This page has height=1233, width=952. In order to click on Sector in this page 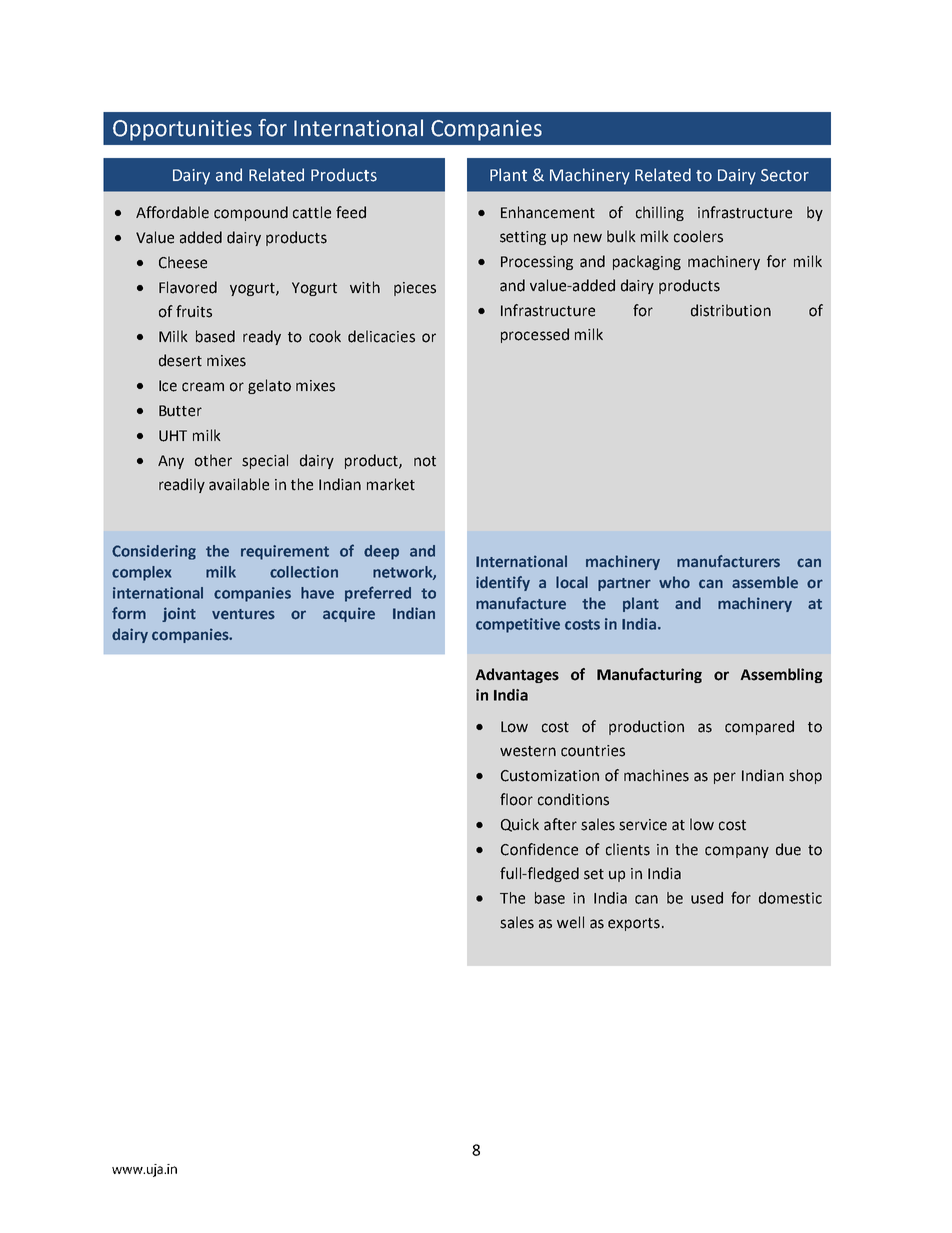, I will do `click(785, 175)`.
